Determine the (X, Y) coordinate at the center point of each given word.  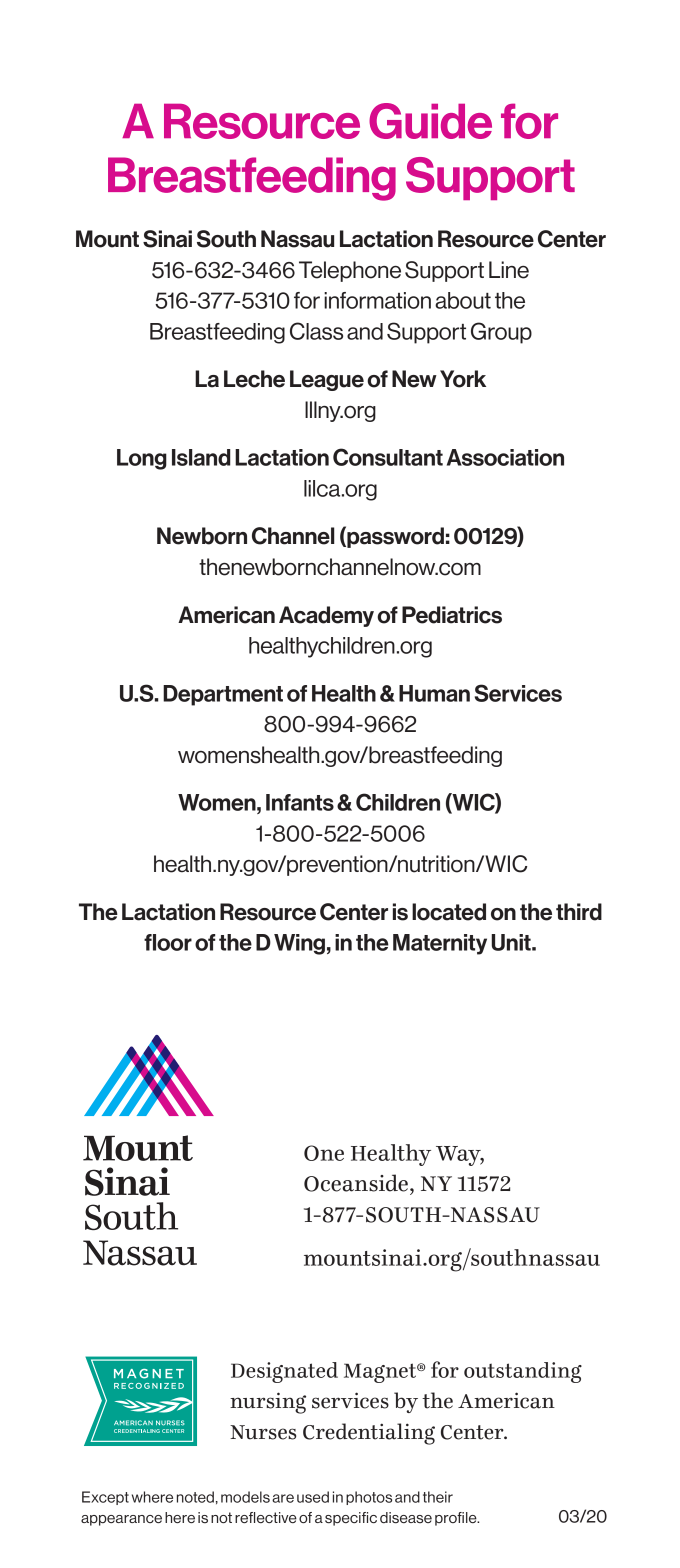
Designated (284, 1372)
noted (195, 1497)
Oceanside (356, 1183)
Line (509, 270)
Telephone (350, 271)
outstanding (523, 1372)
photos (369, 1498)
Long (142, 459)
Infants (300, 802)
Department (223, 695)
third (579, 912)
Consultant (388, 457)
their (438, 1497)
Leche (254, 379)
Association (505, 457)
